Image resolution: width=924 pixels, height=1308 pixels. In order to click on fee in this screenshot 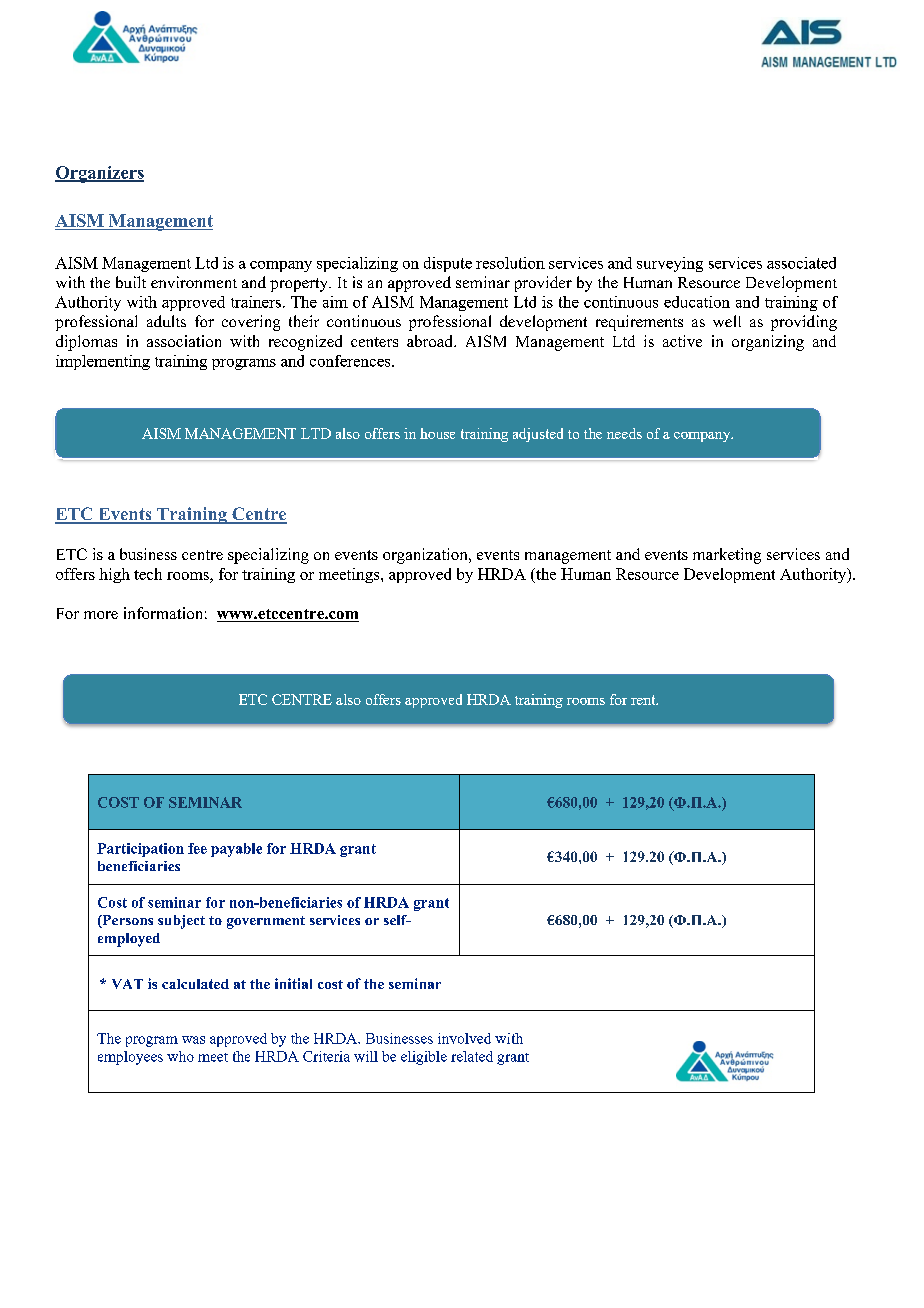, I will do `click(197, 848)`.
